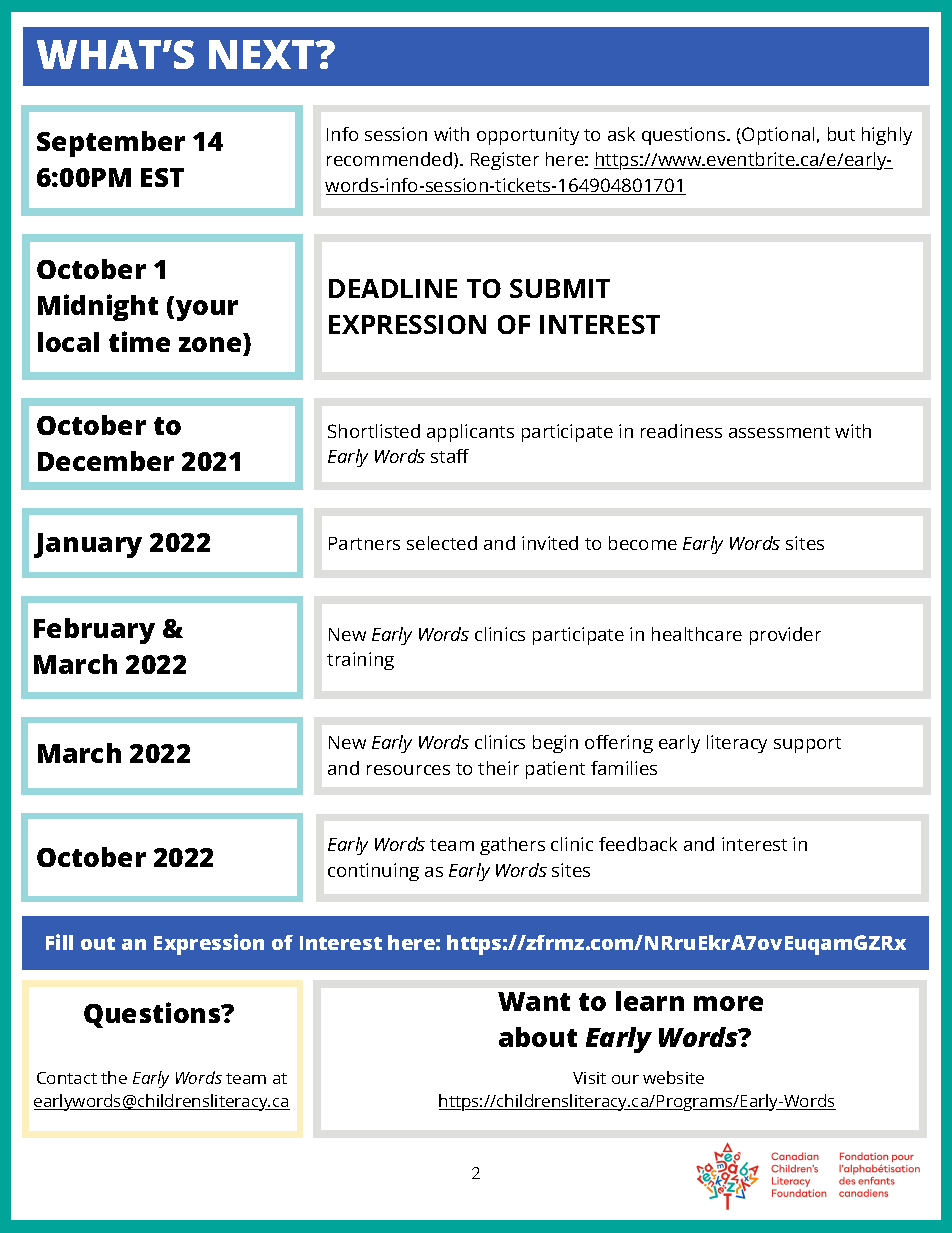  I want to click on December, so click(106, 461).
